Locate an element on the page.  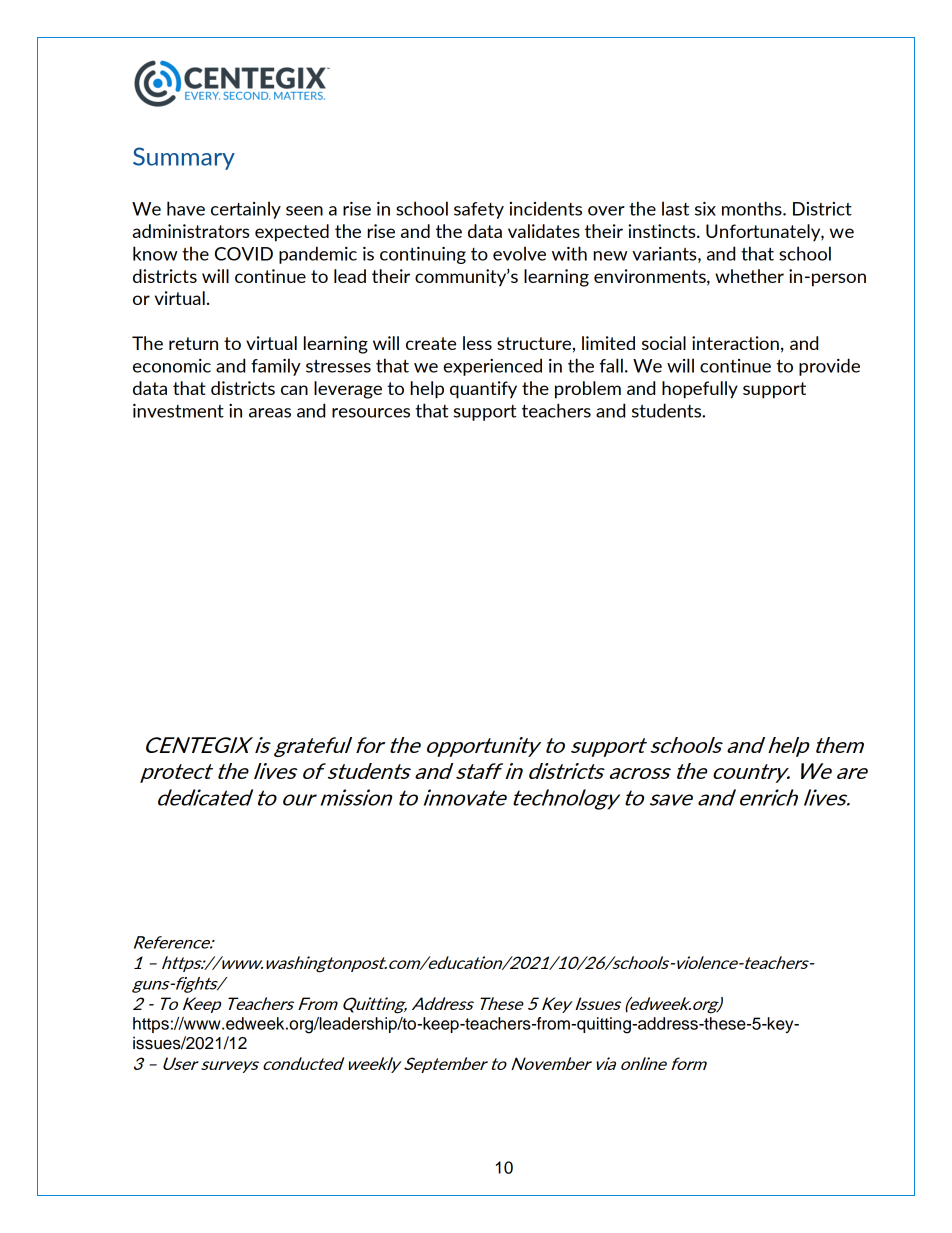
provide is located at coordinates (829, 367).
